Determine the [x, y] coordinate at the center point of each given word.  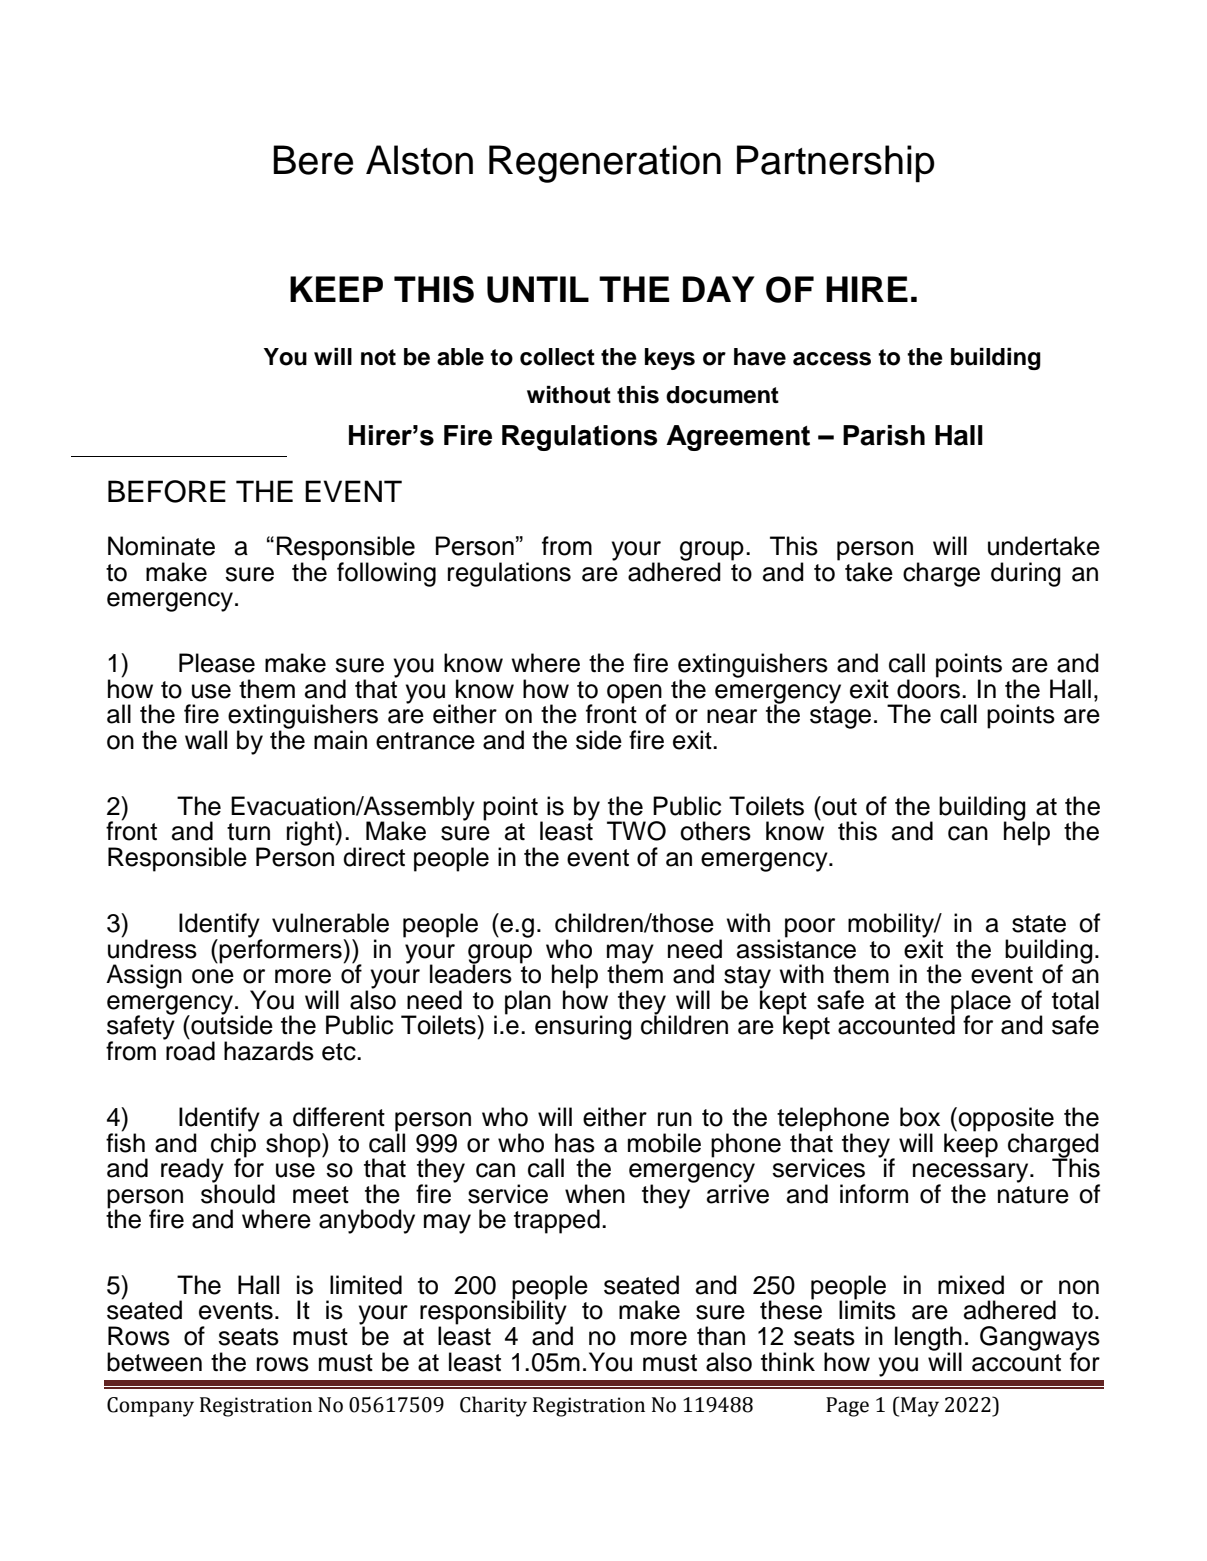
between [154, 1362]
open [635, 694]
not [378, 357]
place [981, 1003]
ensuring [583, 1027]
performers [281, 950]
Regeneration [605, 164]
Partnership [836, 164]
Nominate [161, 546]
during [1026, 574]
